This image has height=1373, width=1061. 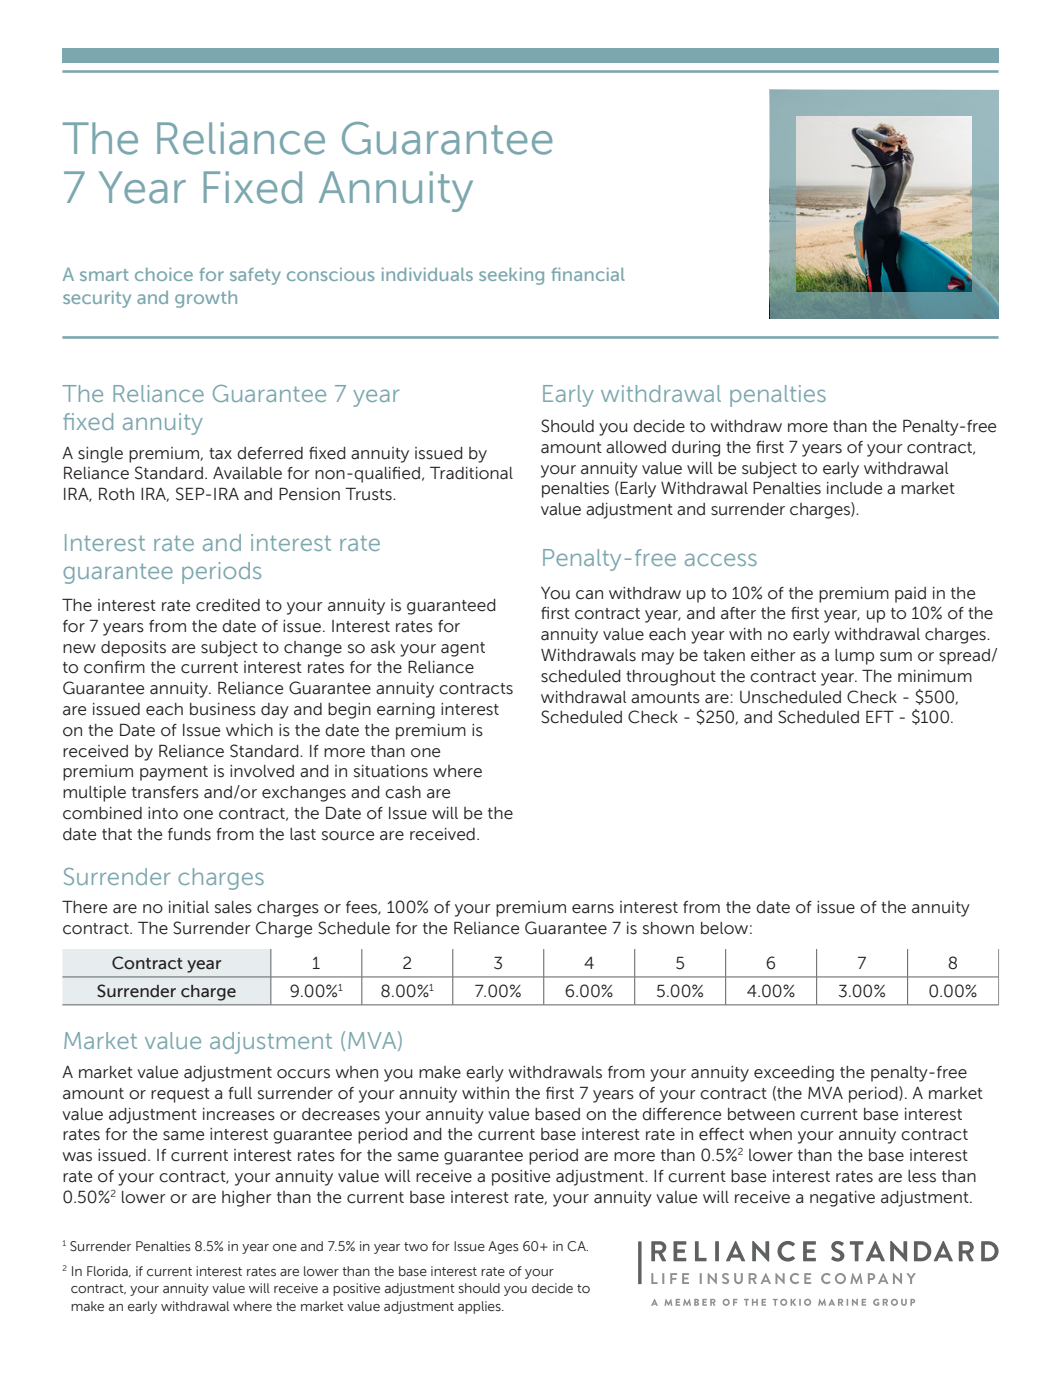 I want to click on transfers, so click(x=165, y=792).
